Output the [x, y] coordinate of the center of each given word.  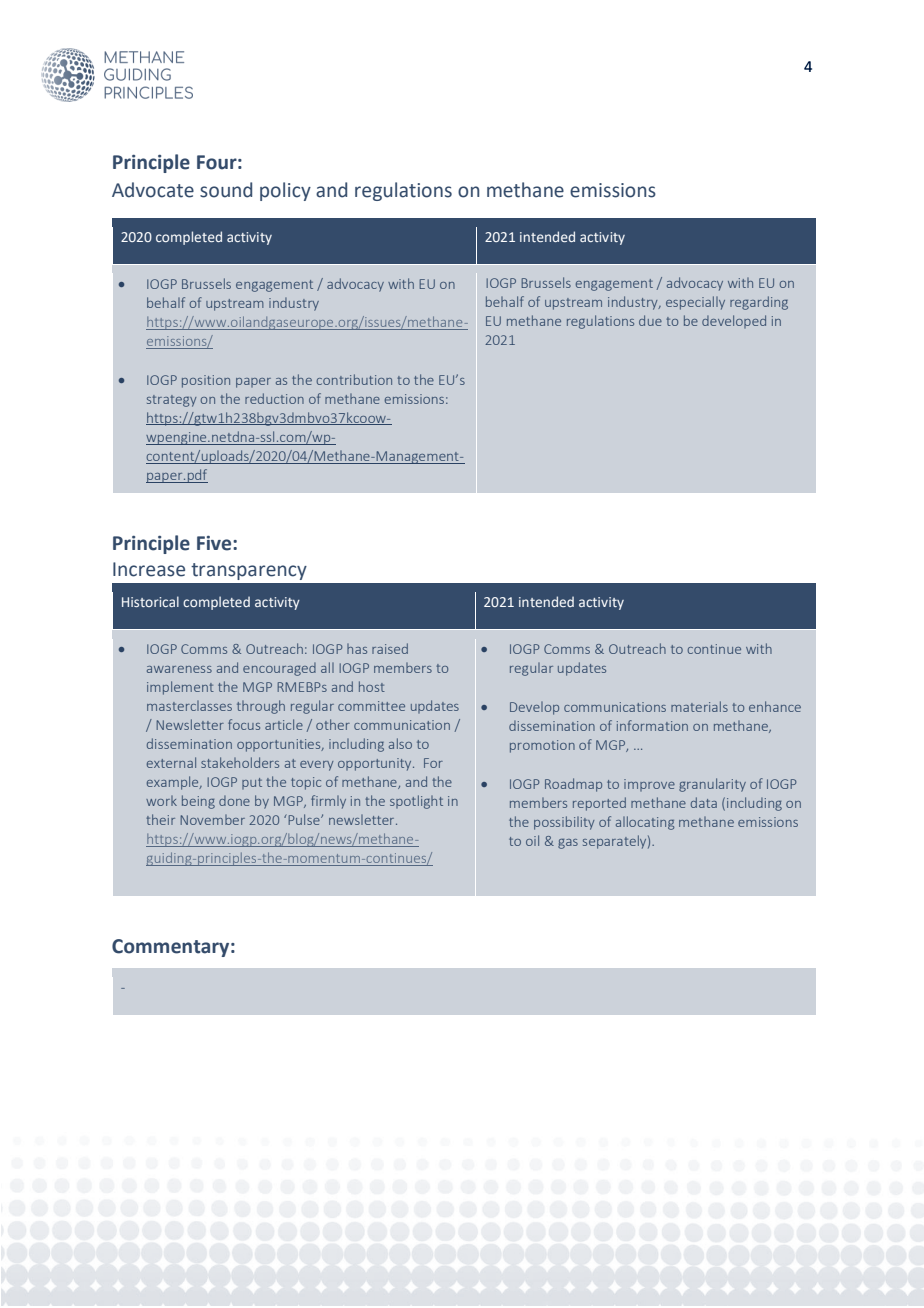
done [234, 801]
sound [226, 190]
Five [215, 543]
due [650, 320]
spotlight [416, 802]
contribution [354, 379]
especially [695, 303]
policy [285, 191]
